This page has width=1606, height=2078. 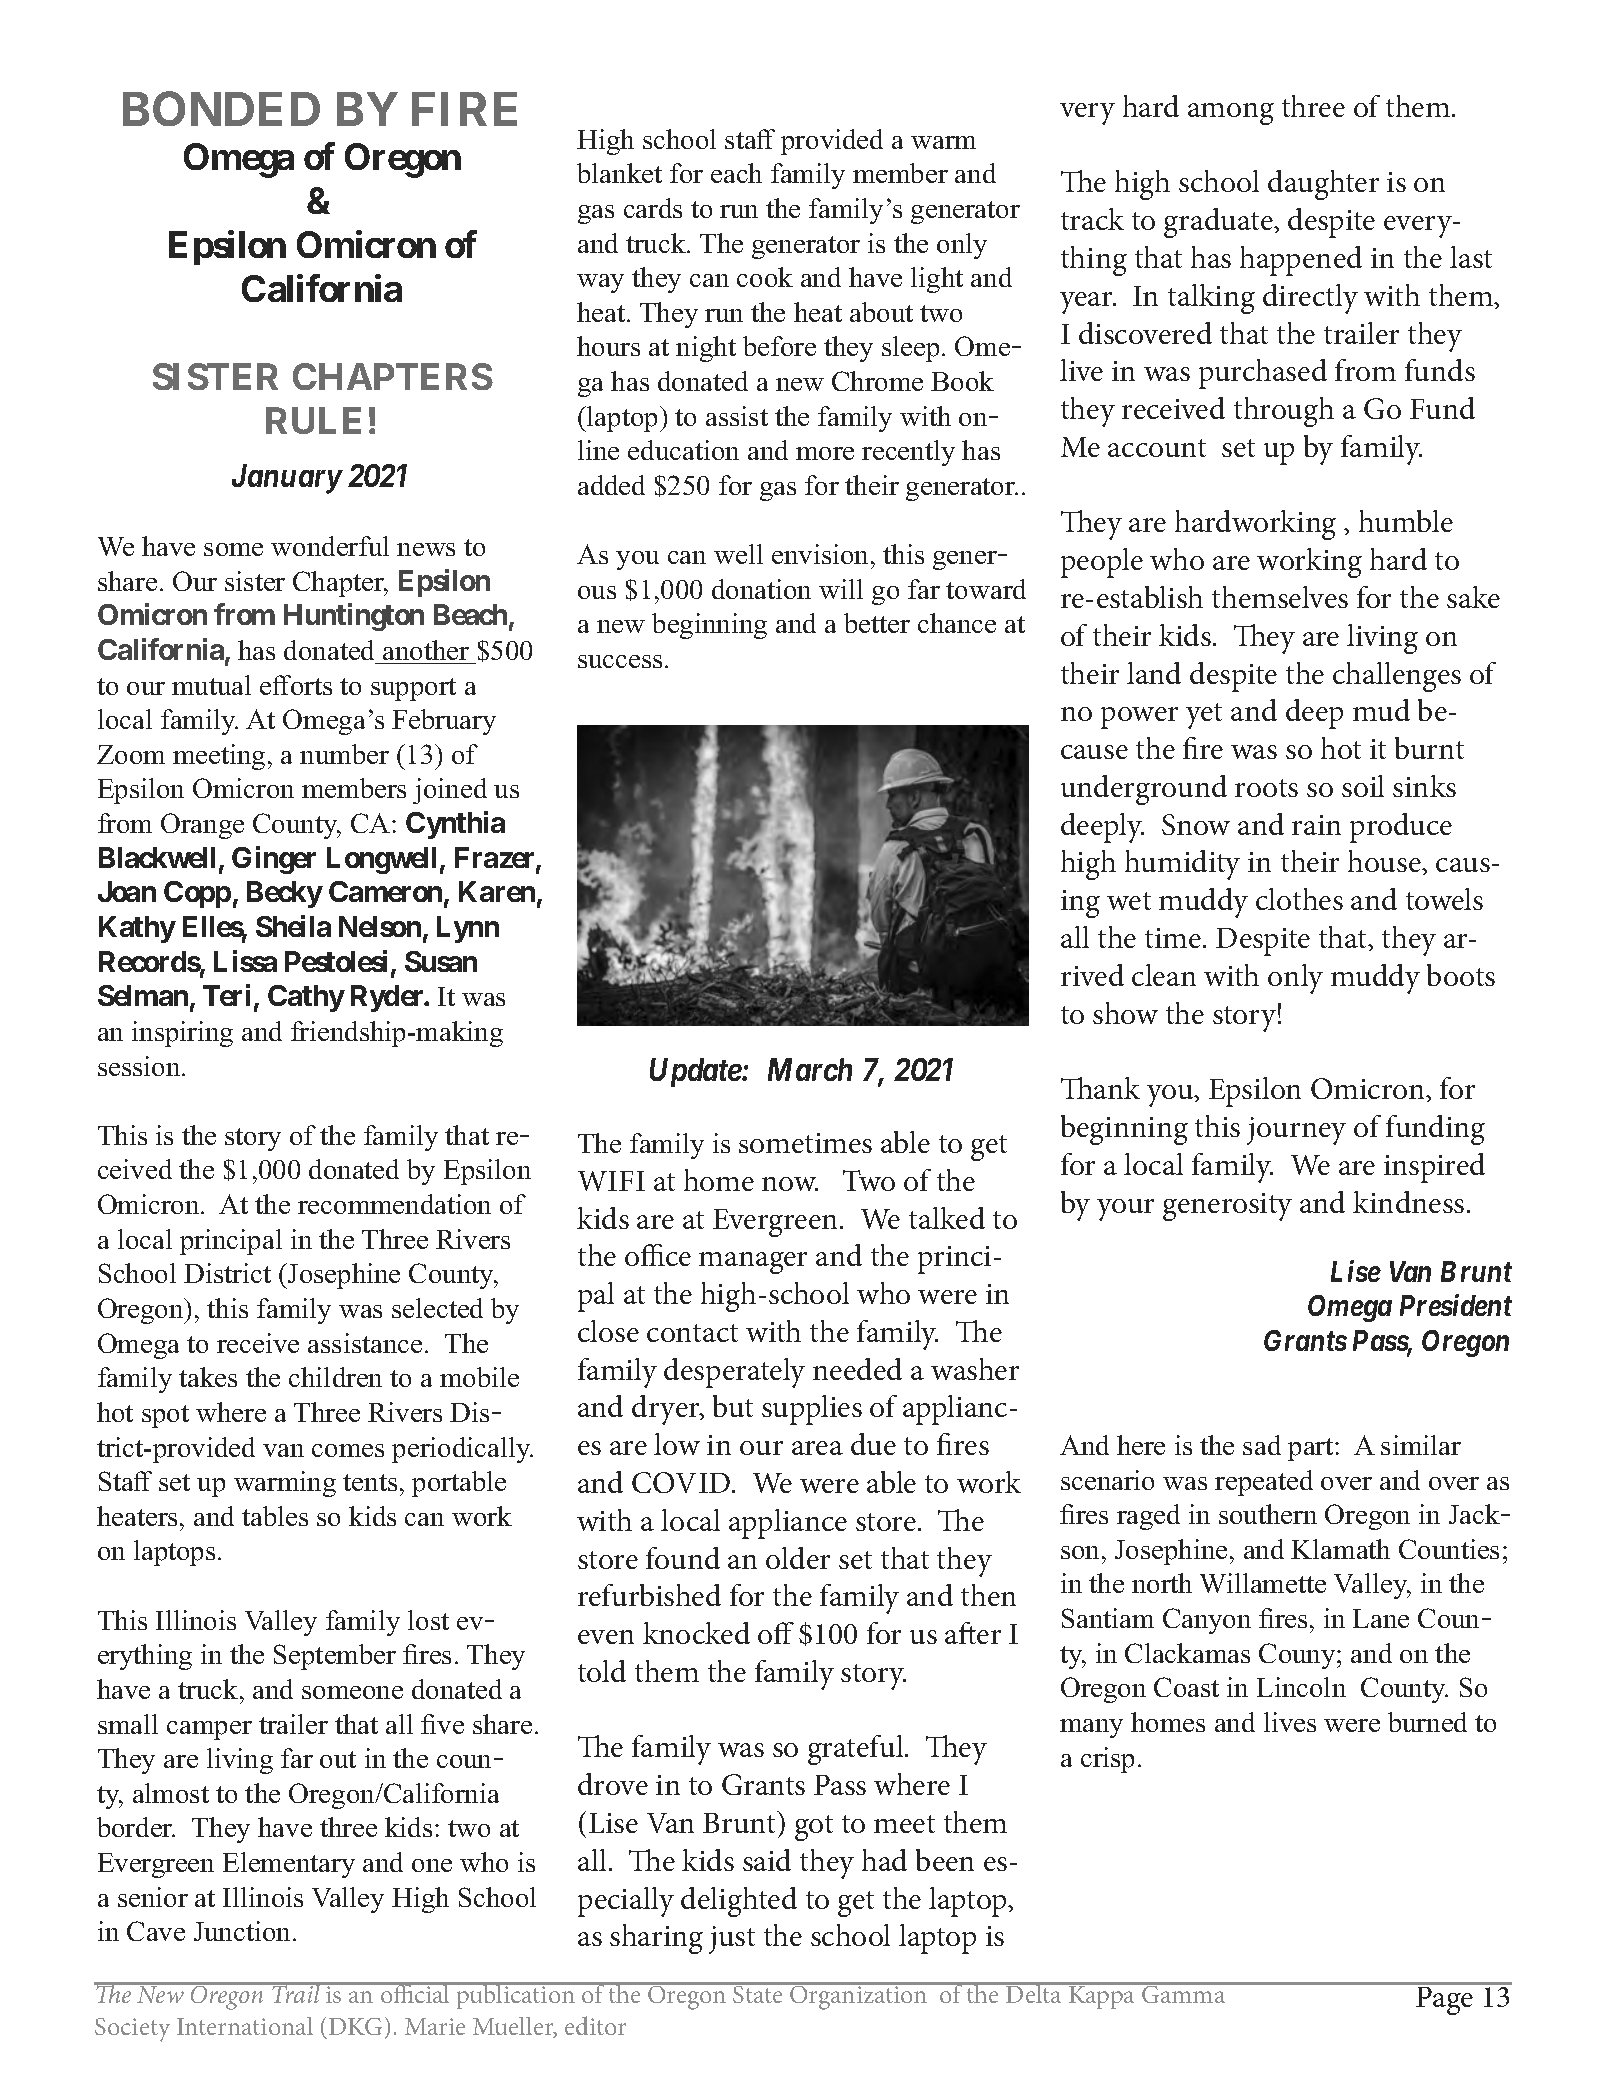 What do you see at coordinates (306, 998) in the page?
I see `Cathy` at bounding box center [306, 998].
